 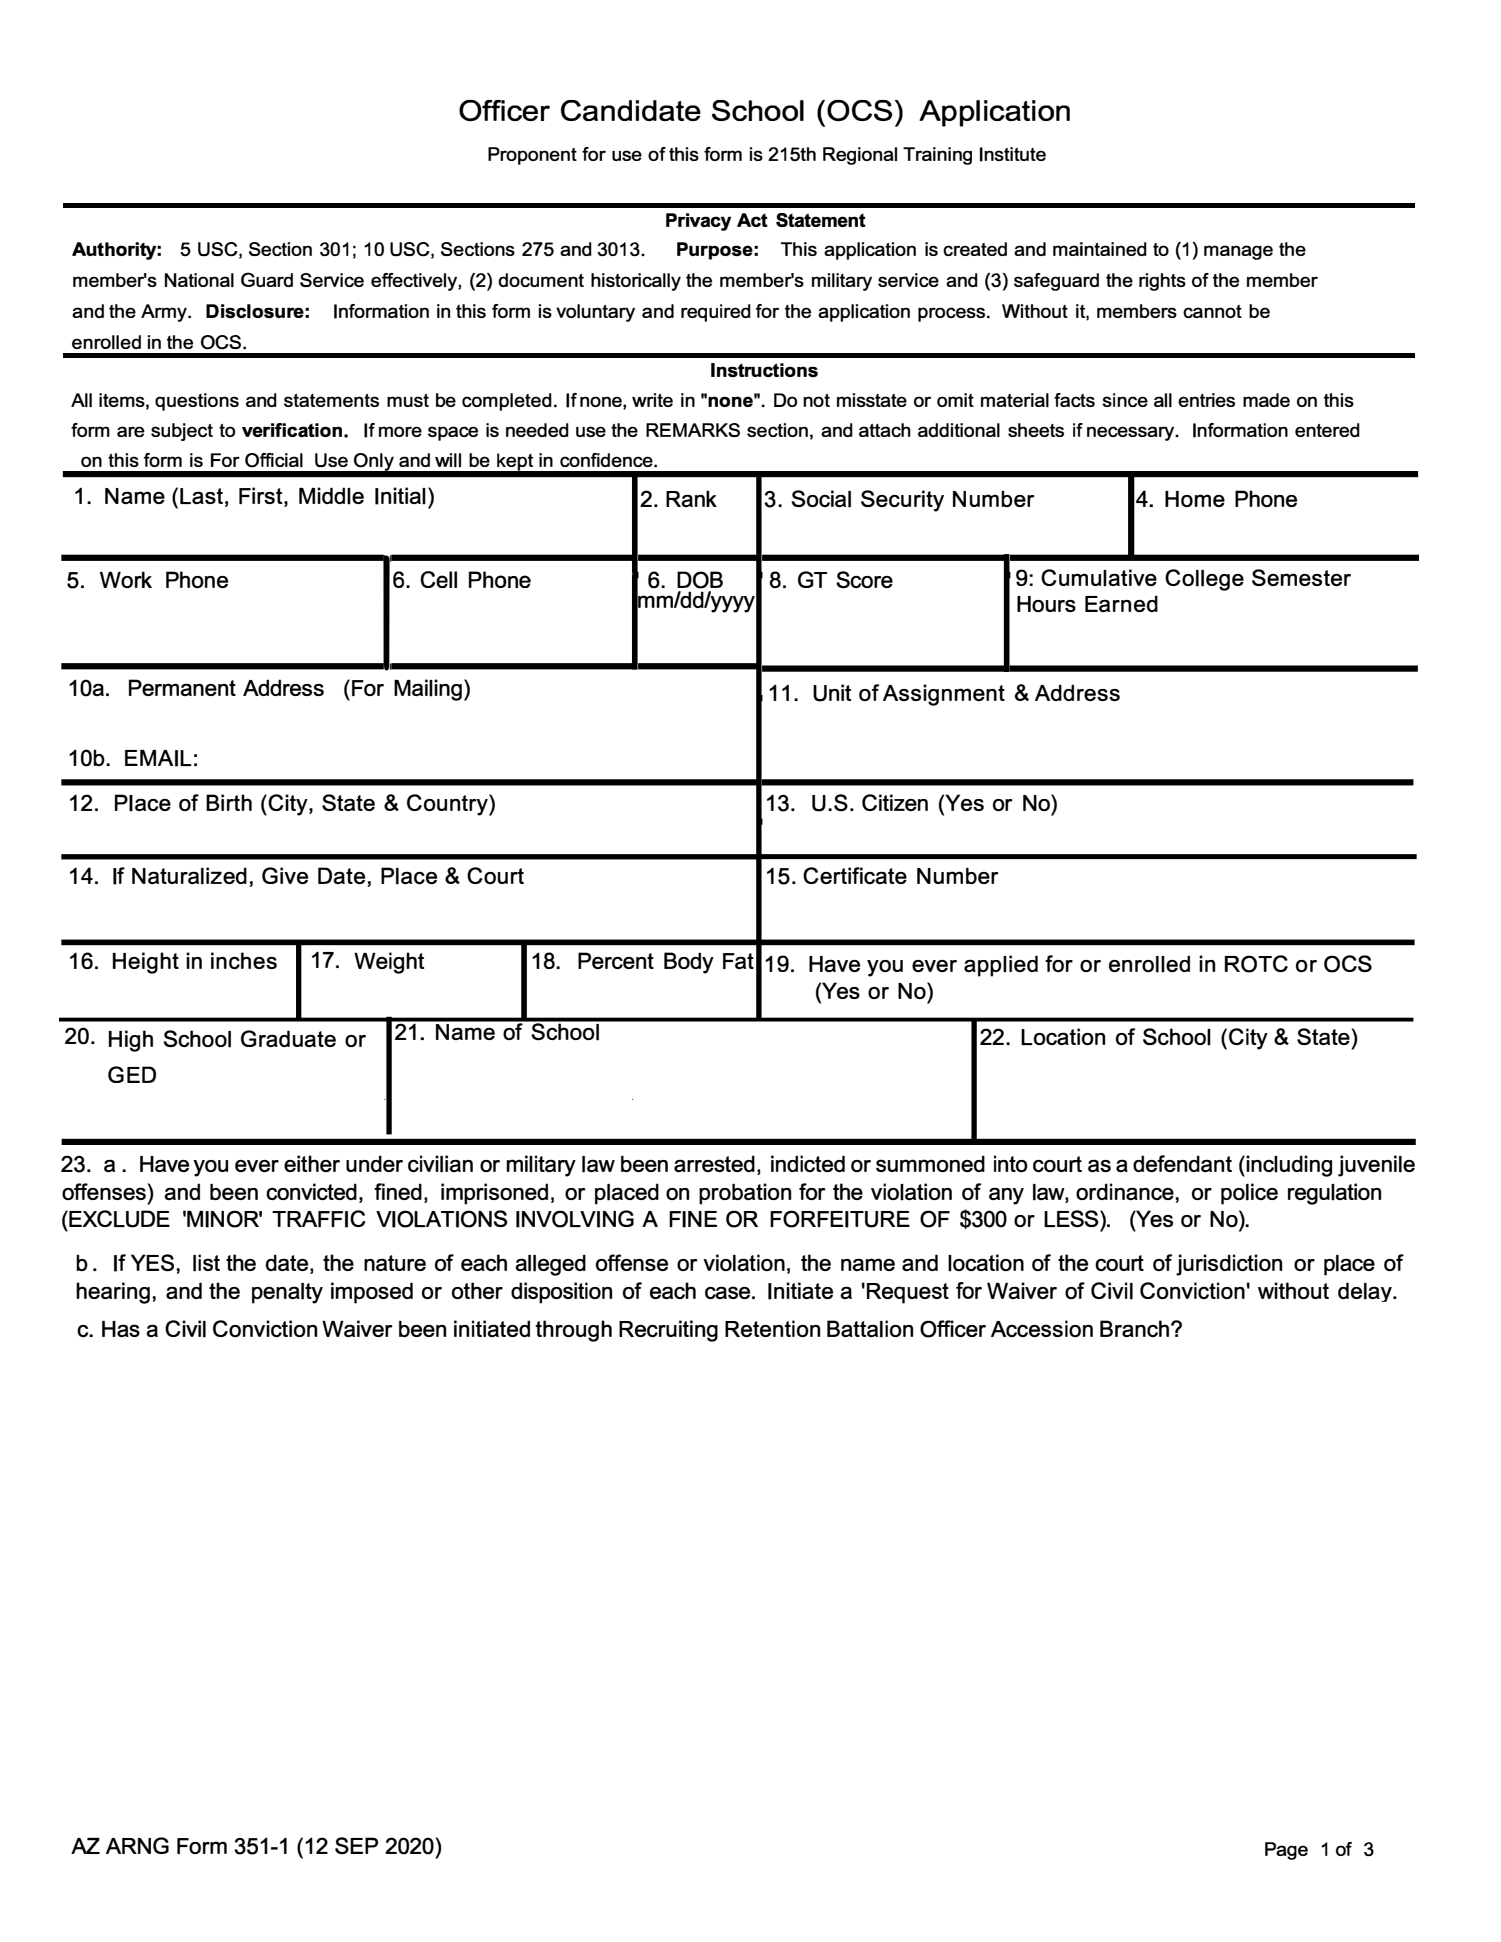 What do you see at coordinates (698, 222) in the screenshot?
I see `Privacy` at bounding box center [698, 222].
